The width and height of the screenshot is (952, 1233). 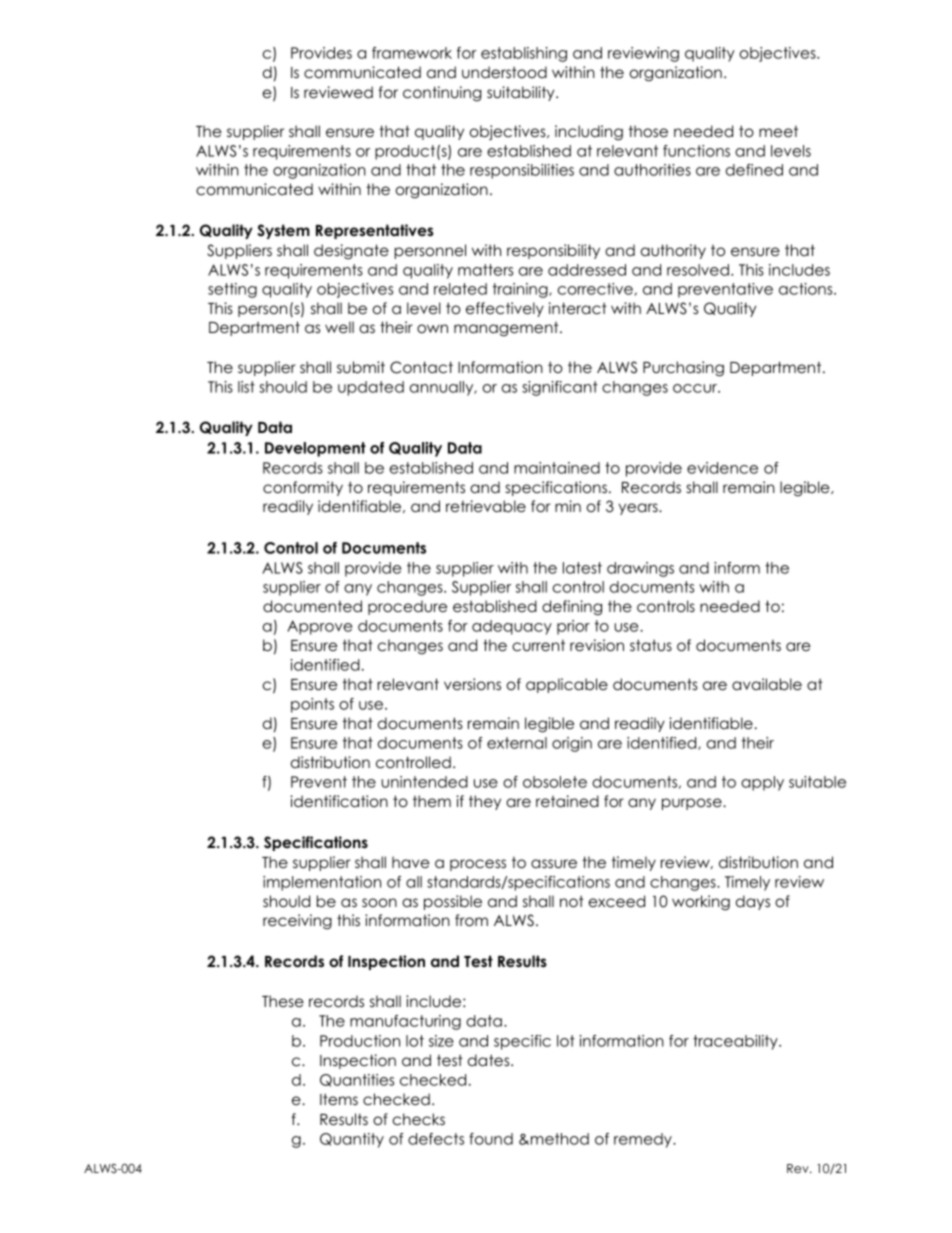 What do you see at coordinates (339, 801) in the screenshot?
I see `identification` at bounding box center [339, 801].
